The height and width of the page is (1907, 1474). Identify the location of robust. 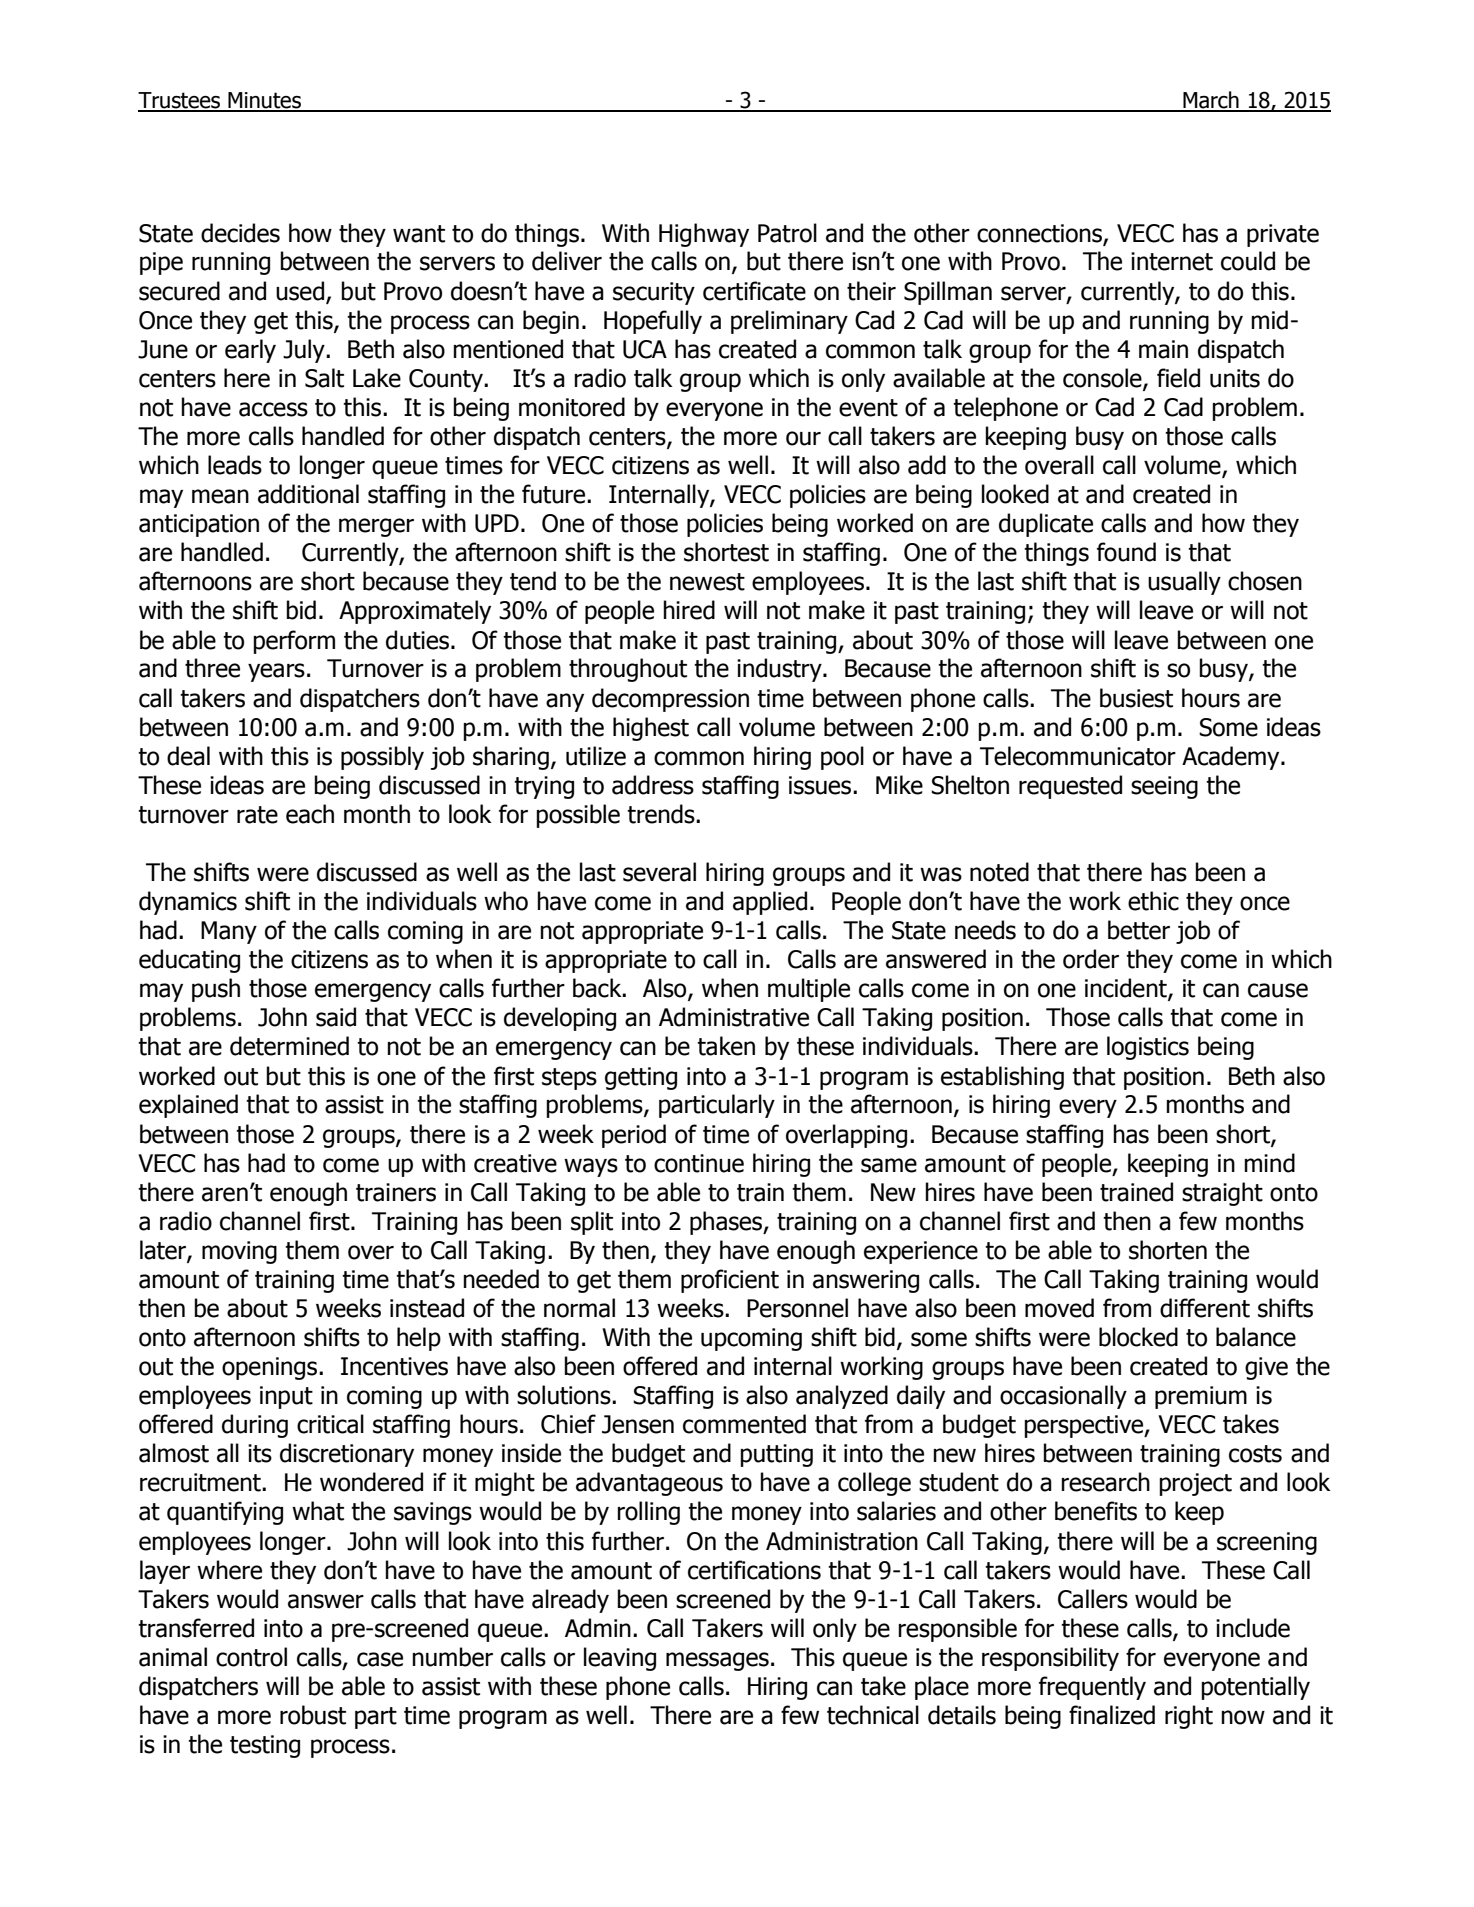
(313, 1715).
